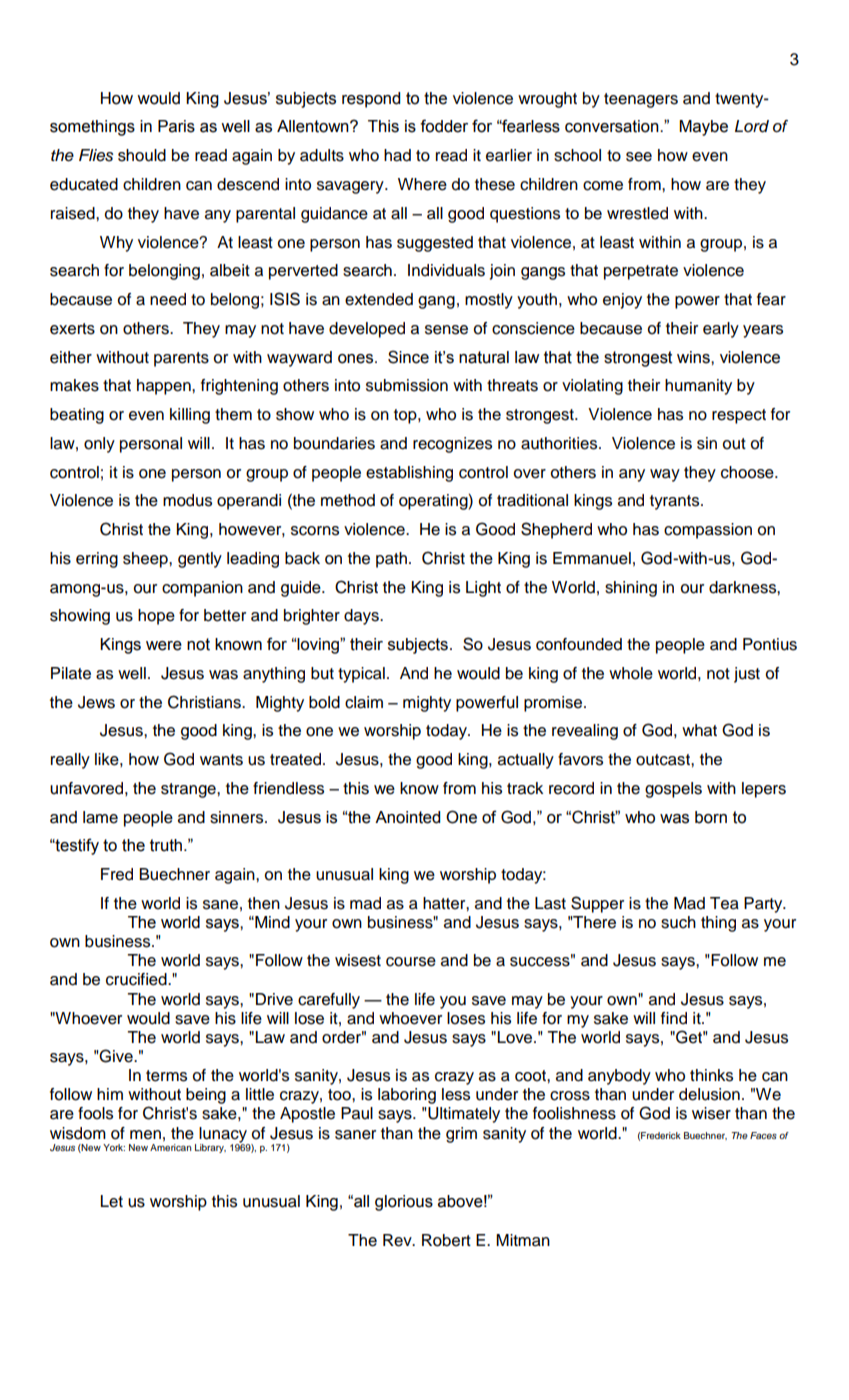 Image resolution: width=849 pixels, height=1400 pixels. Describe the element at coordinates (112, 1201) in the screenshot. I see `Let` at that location.
